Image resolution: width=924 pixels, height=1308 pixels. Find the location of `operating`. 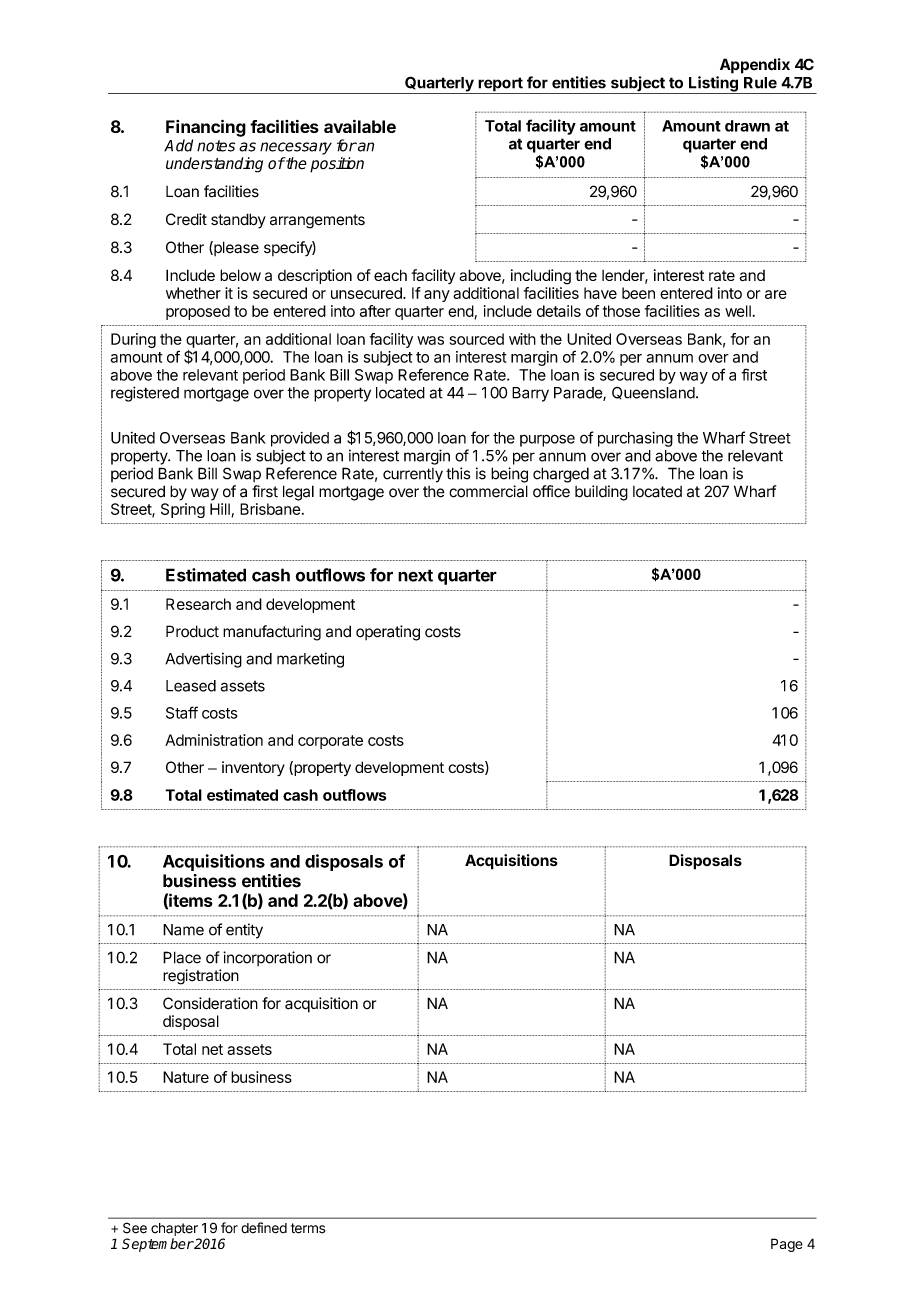

operating is located at coordinates (388, 633).
